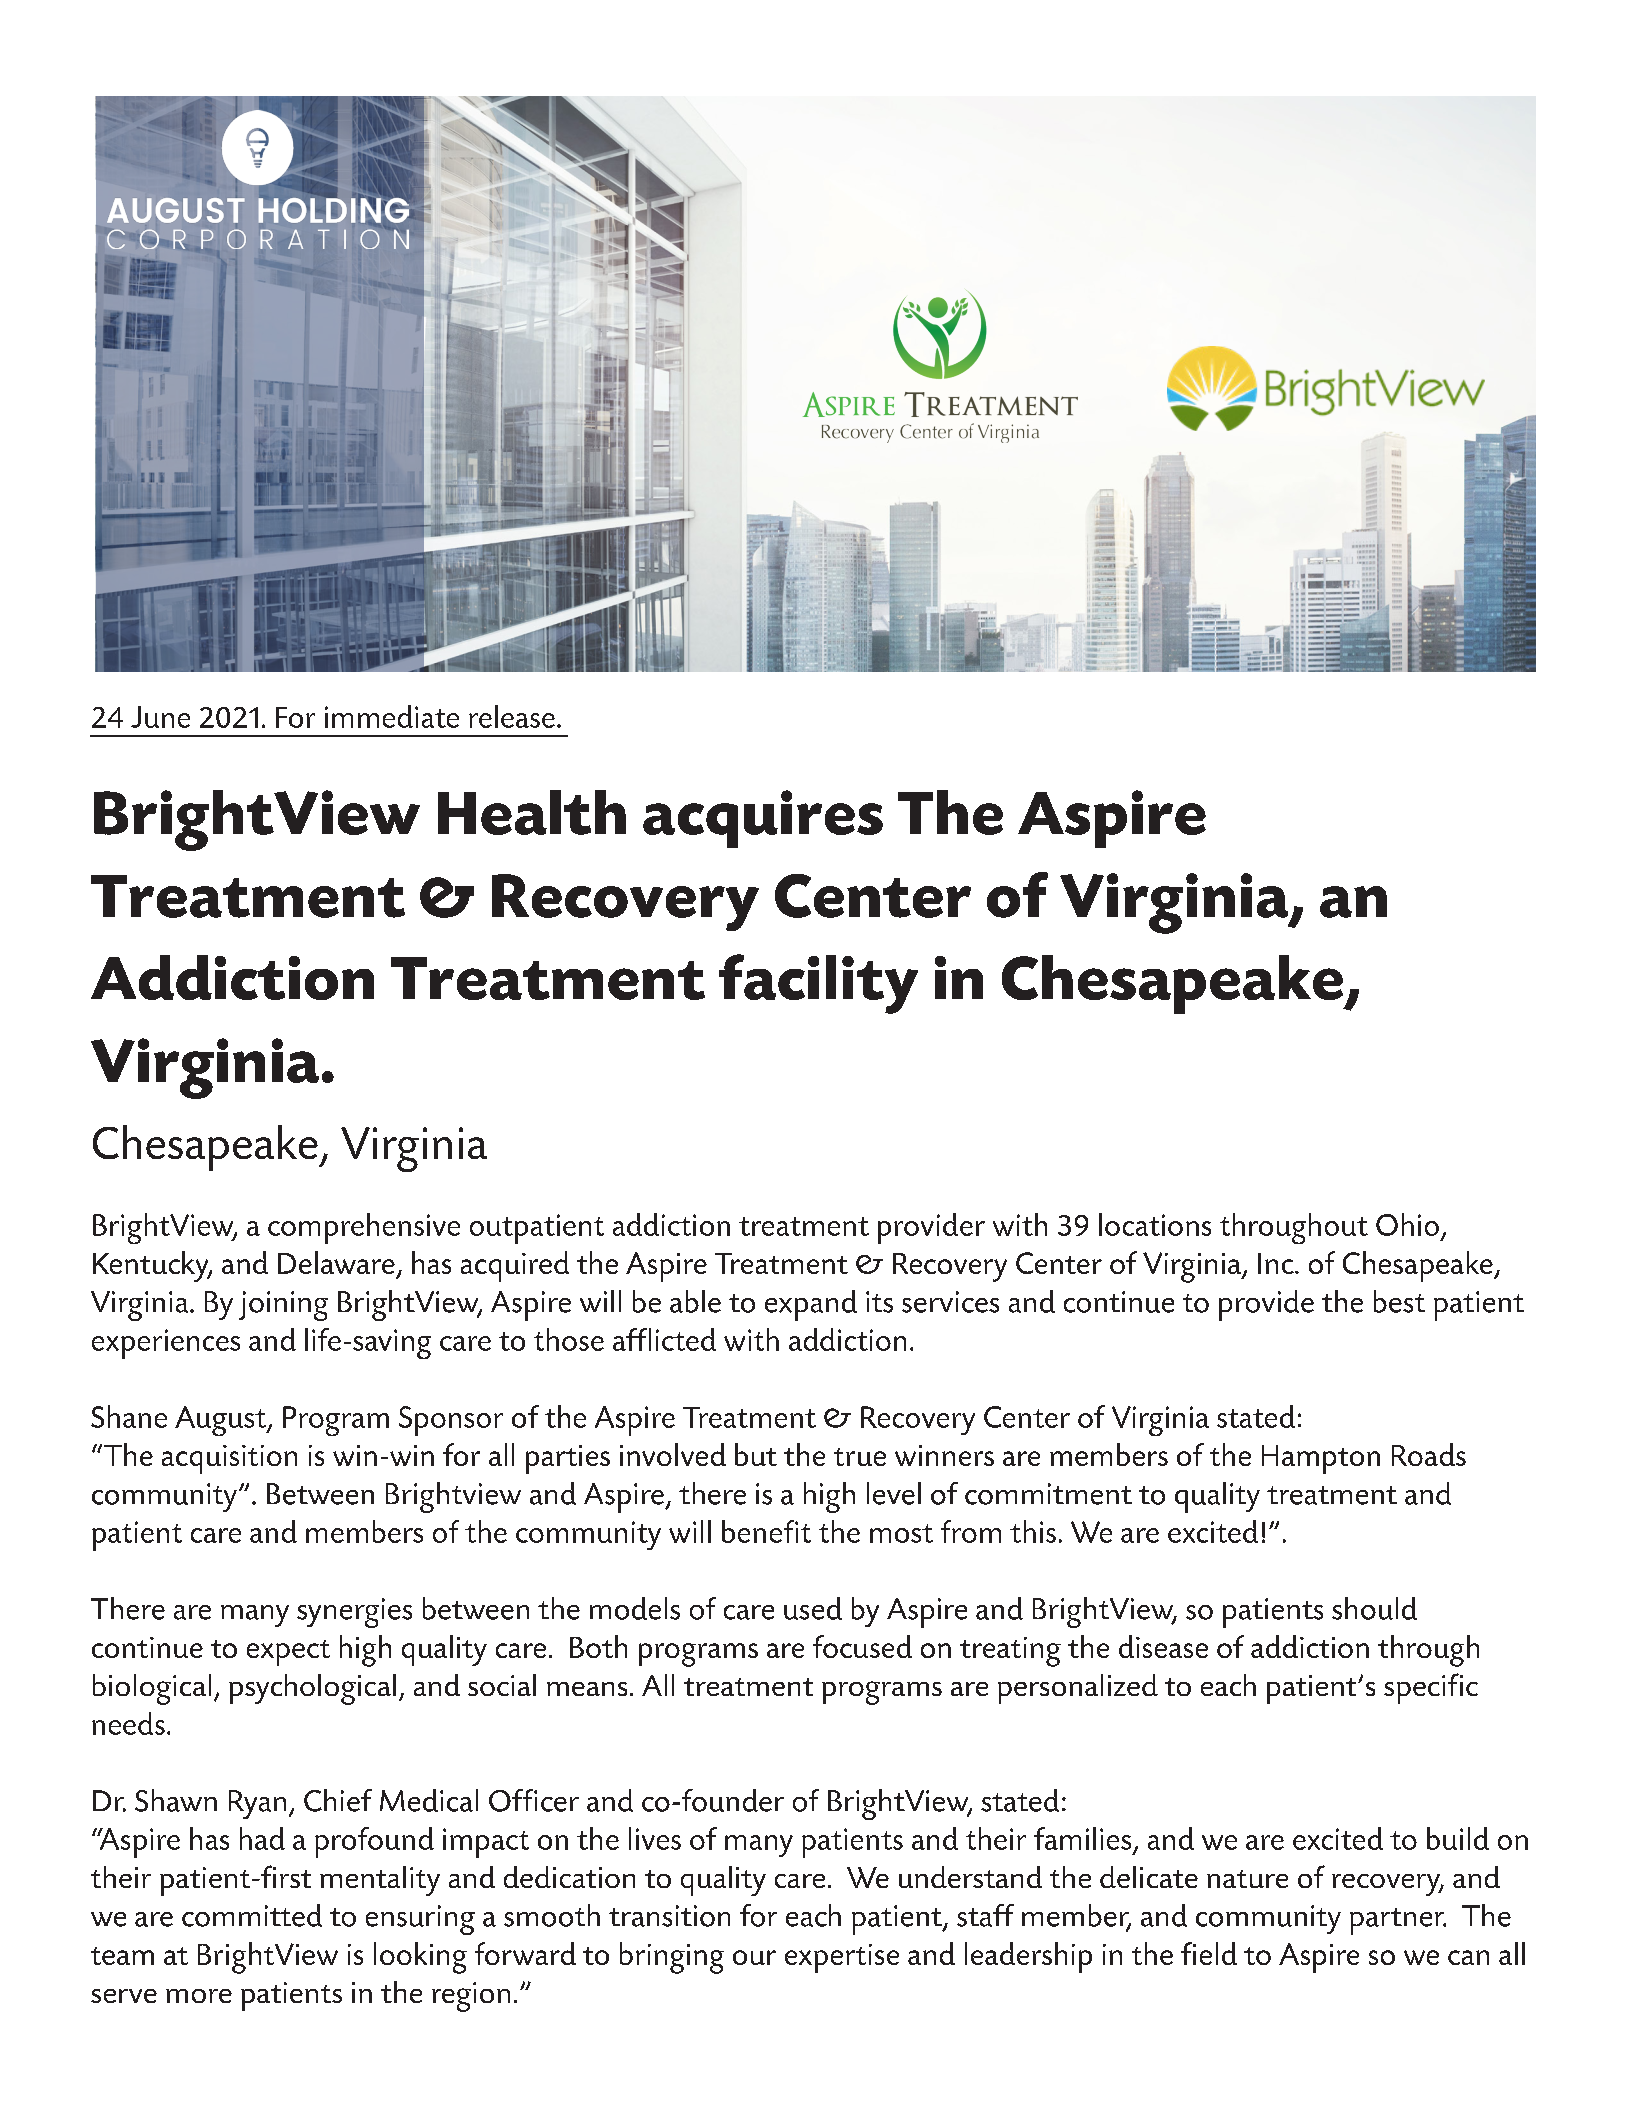 This screenshot has height=2111, width=1631. I want to click on expand, so click(811, 1305).
